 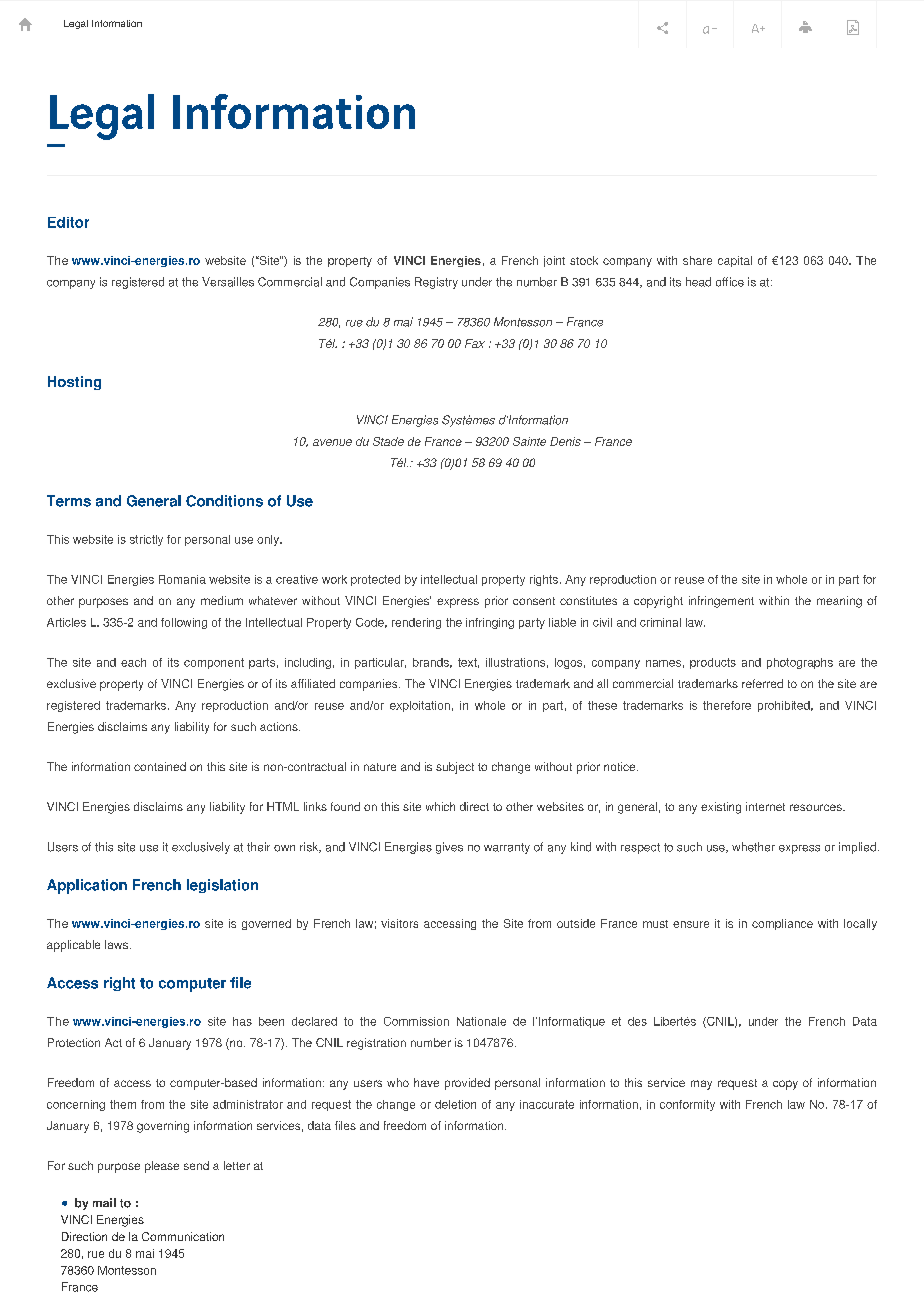 I want to click on capital, so click(x=735, y=261).
